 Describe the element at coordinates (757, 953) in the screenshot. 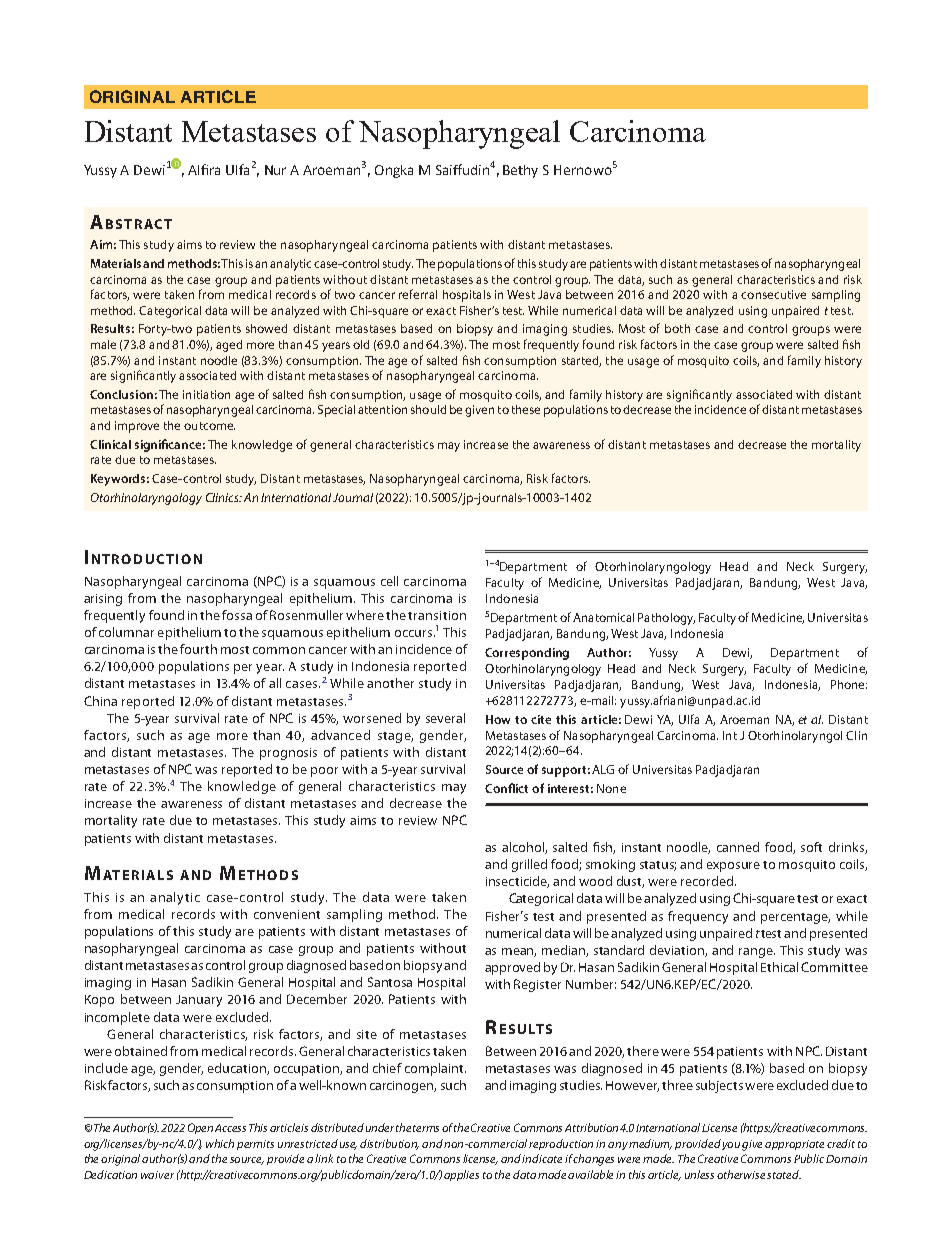

I see `range` at that location.
